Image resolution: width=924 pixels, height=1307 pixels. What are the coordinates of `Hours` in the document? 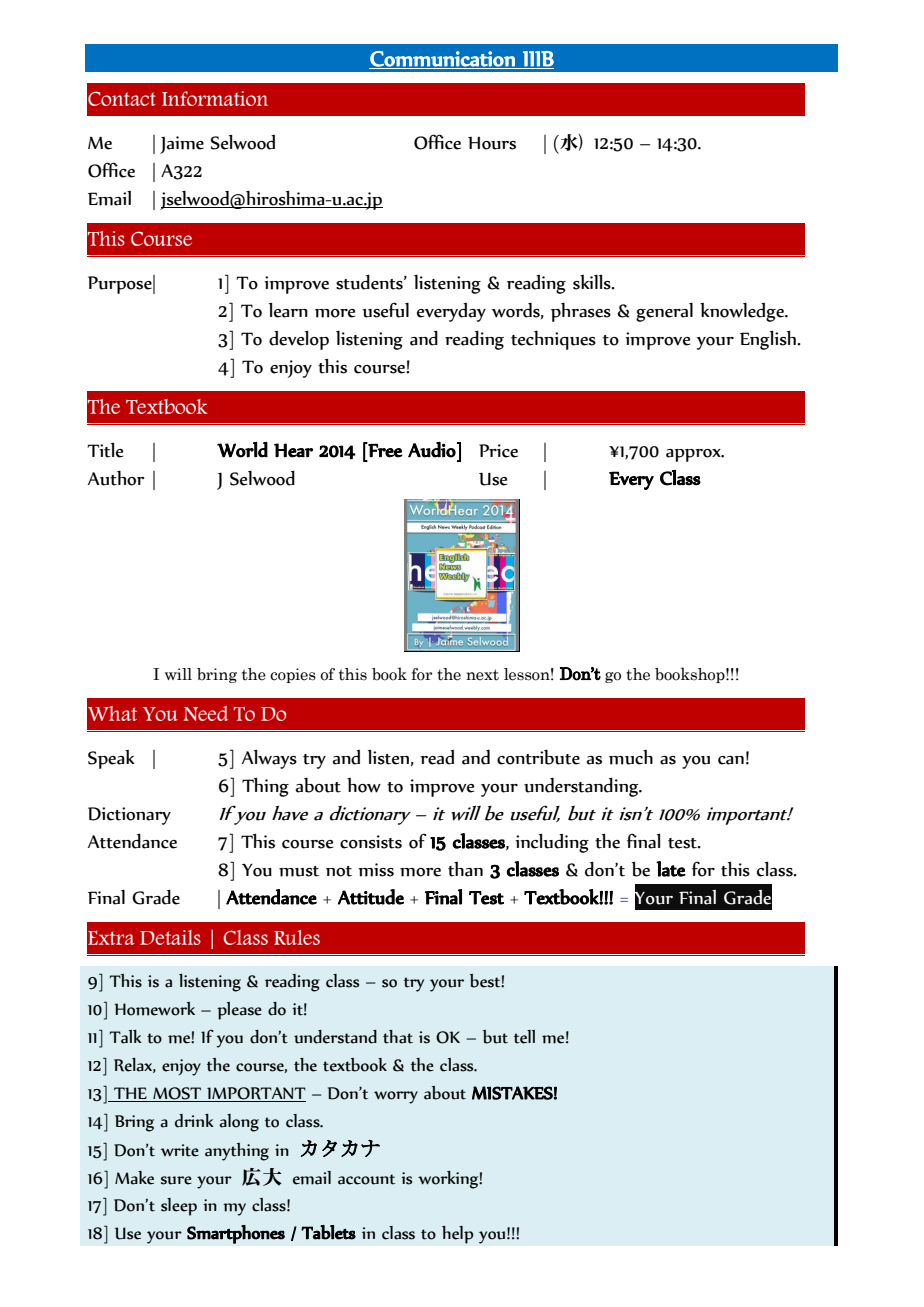 It's located at (492, 143).
